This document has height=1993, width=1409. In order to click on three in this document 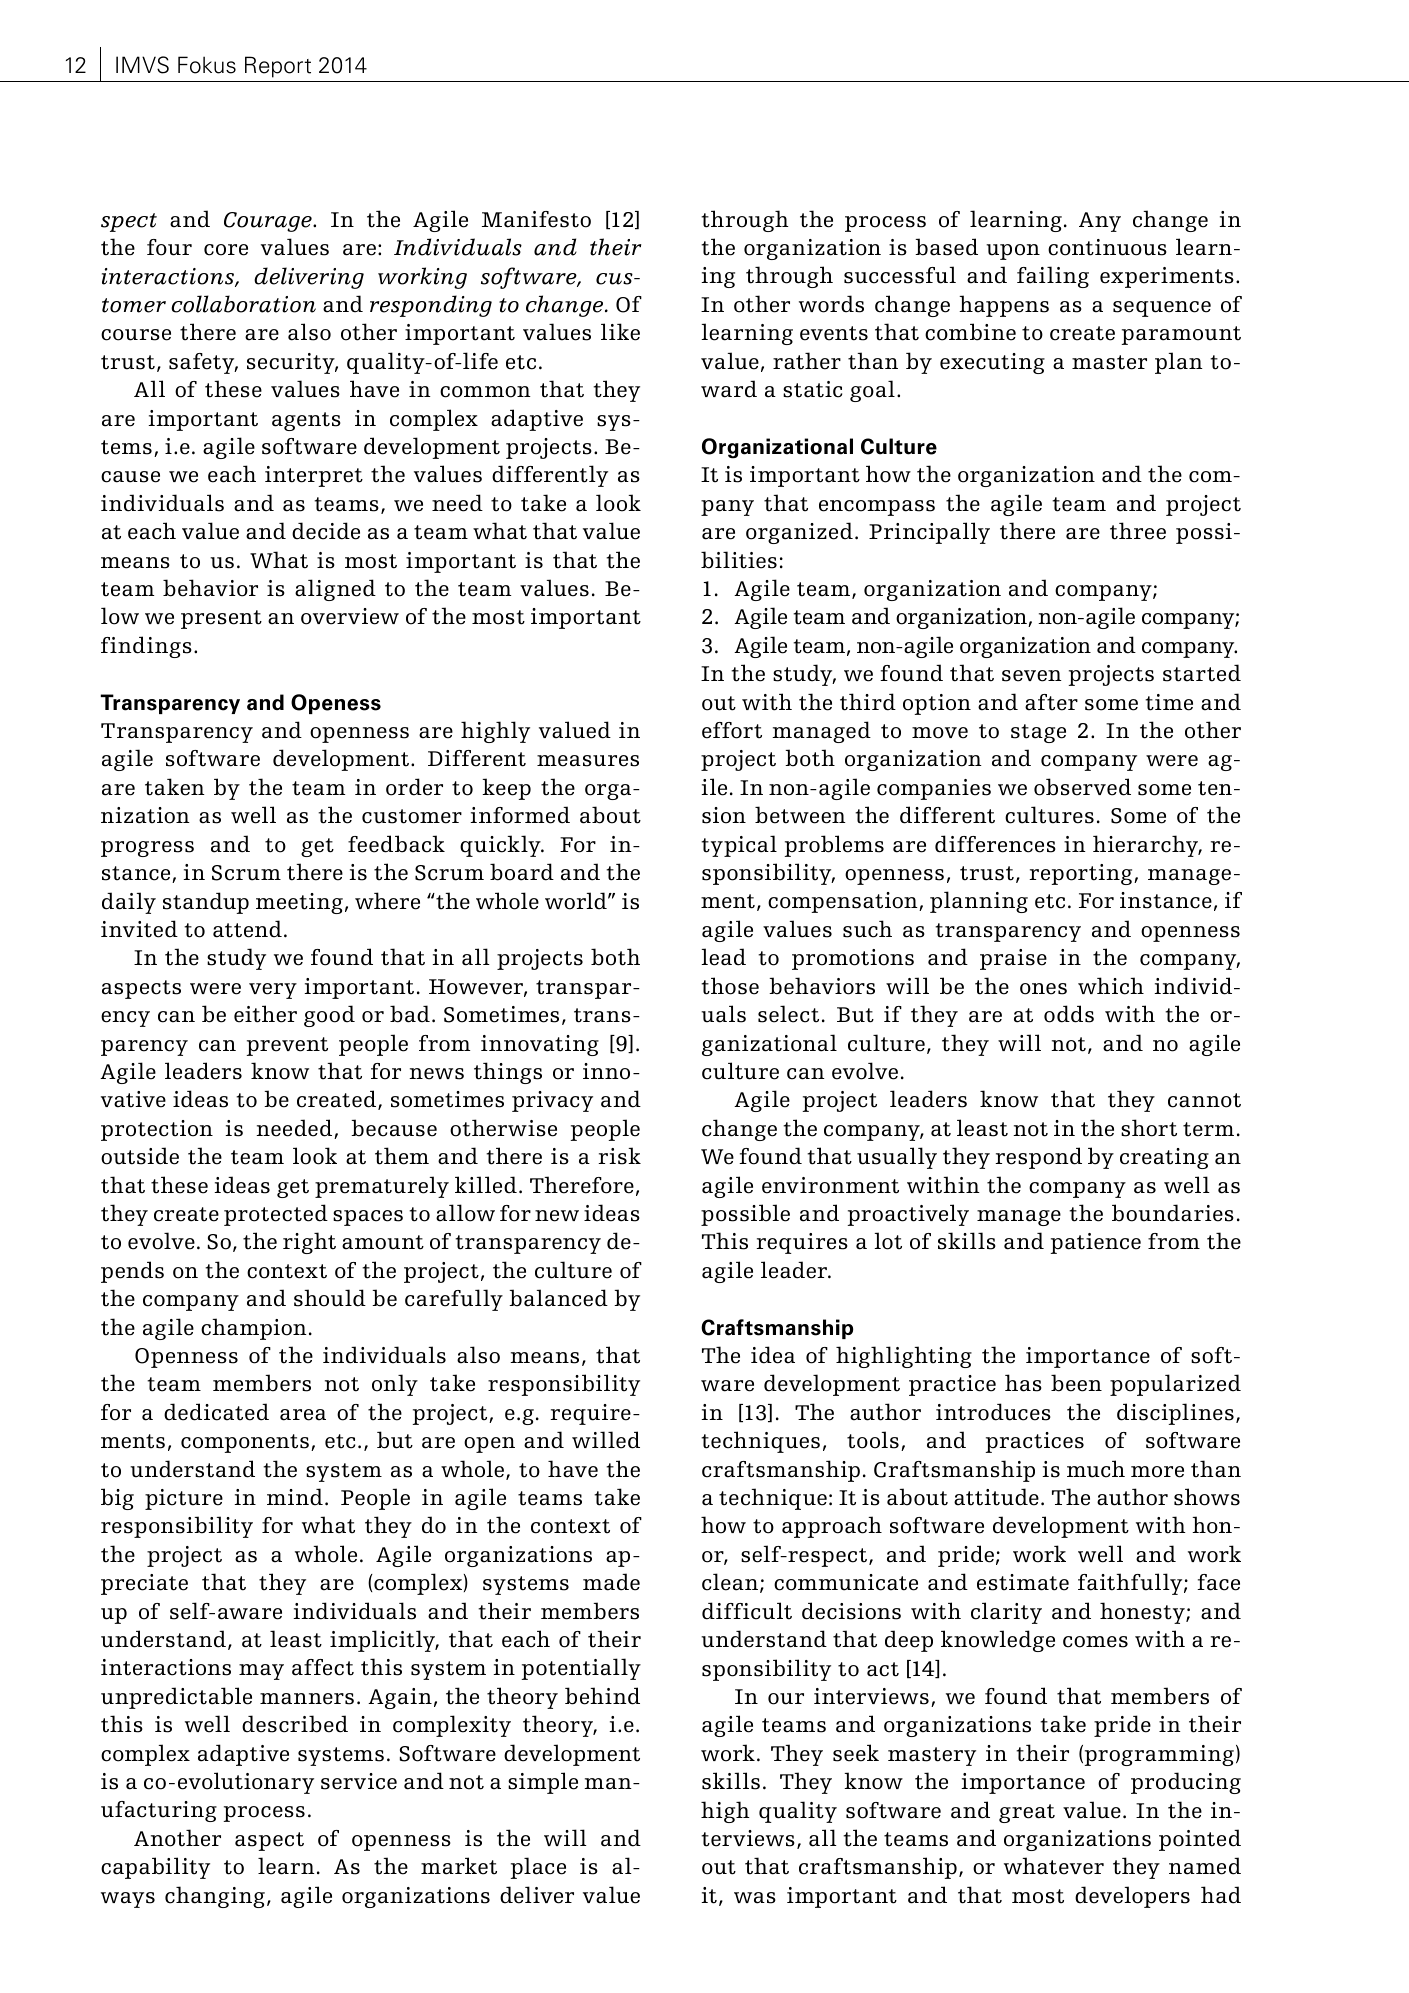, I will do `click(1138, 531)`.
